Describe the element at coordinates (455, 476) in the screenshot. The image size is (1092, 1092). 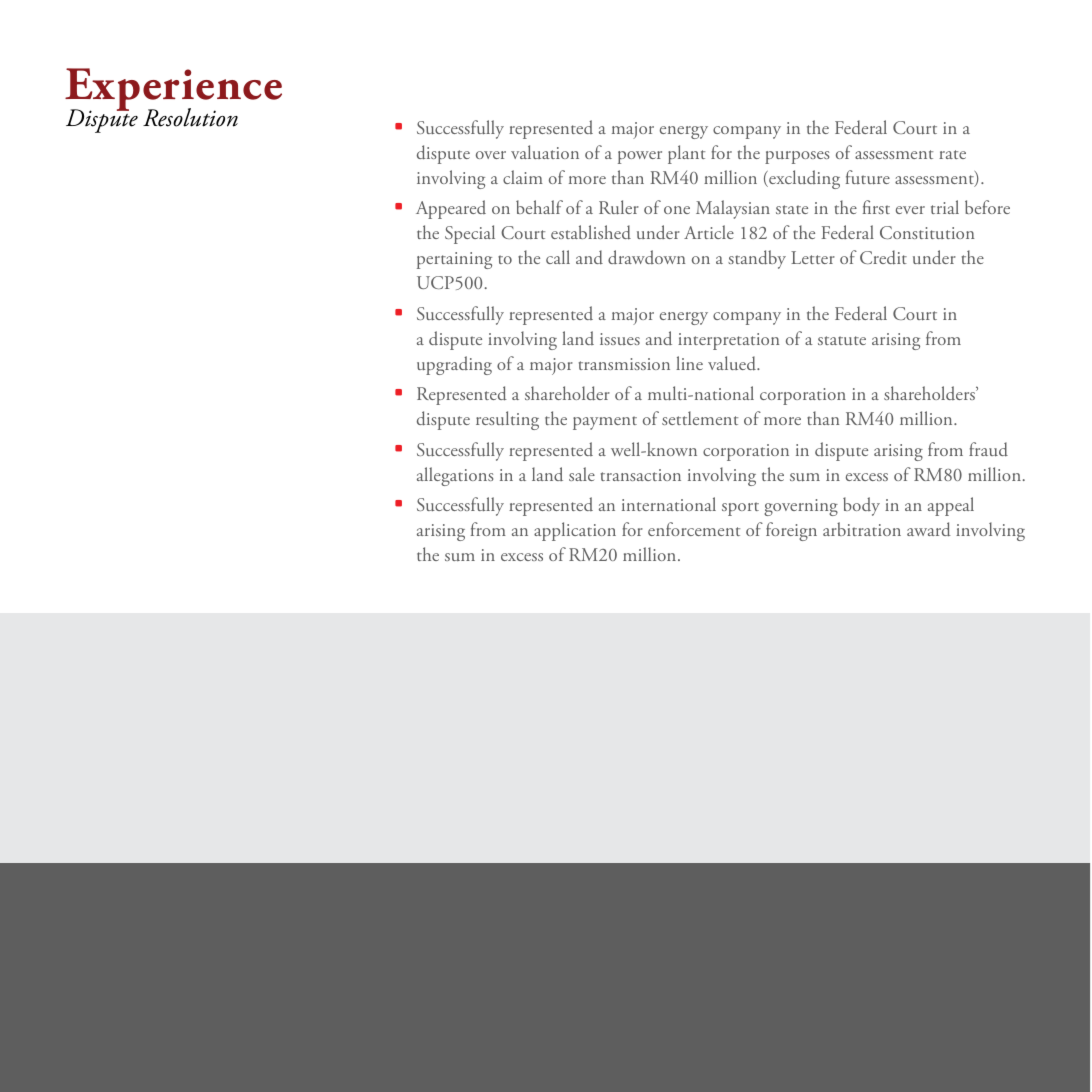
I see `allegations` at that location.
